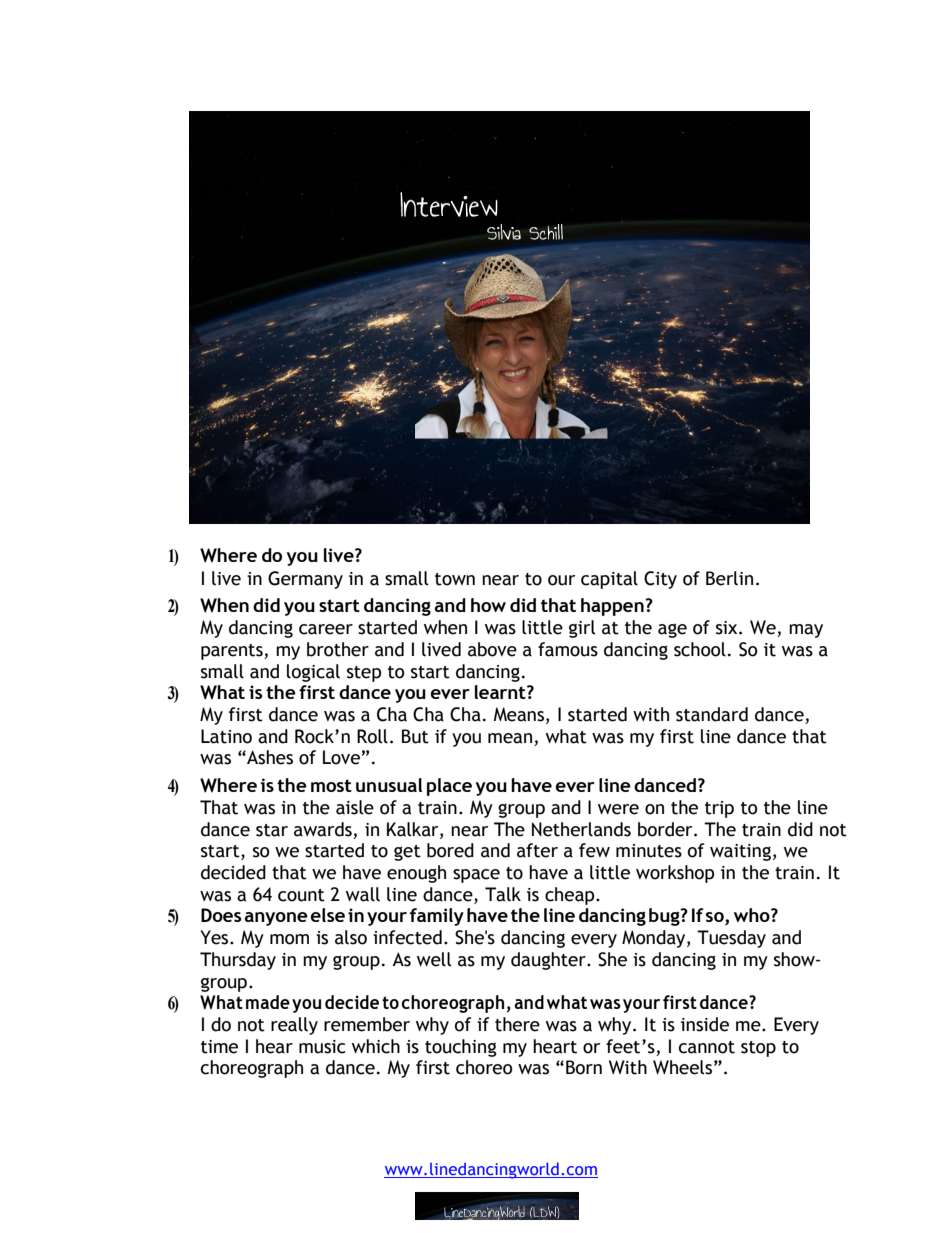  Describe the element at coordinates (322, 1047) in the screenshot. I see `music` at that location.
